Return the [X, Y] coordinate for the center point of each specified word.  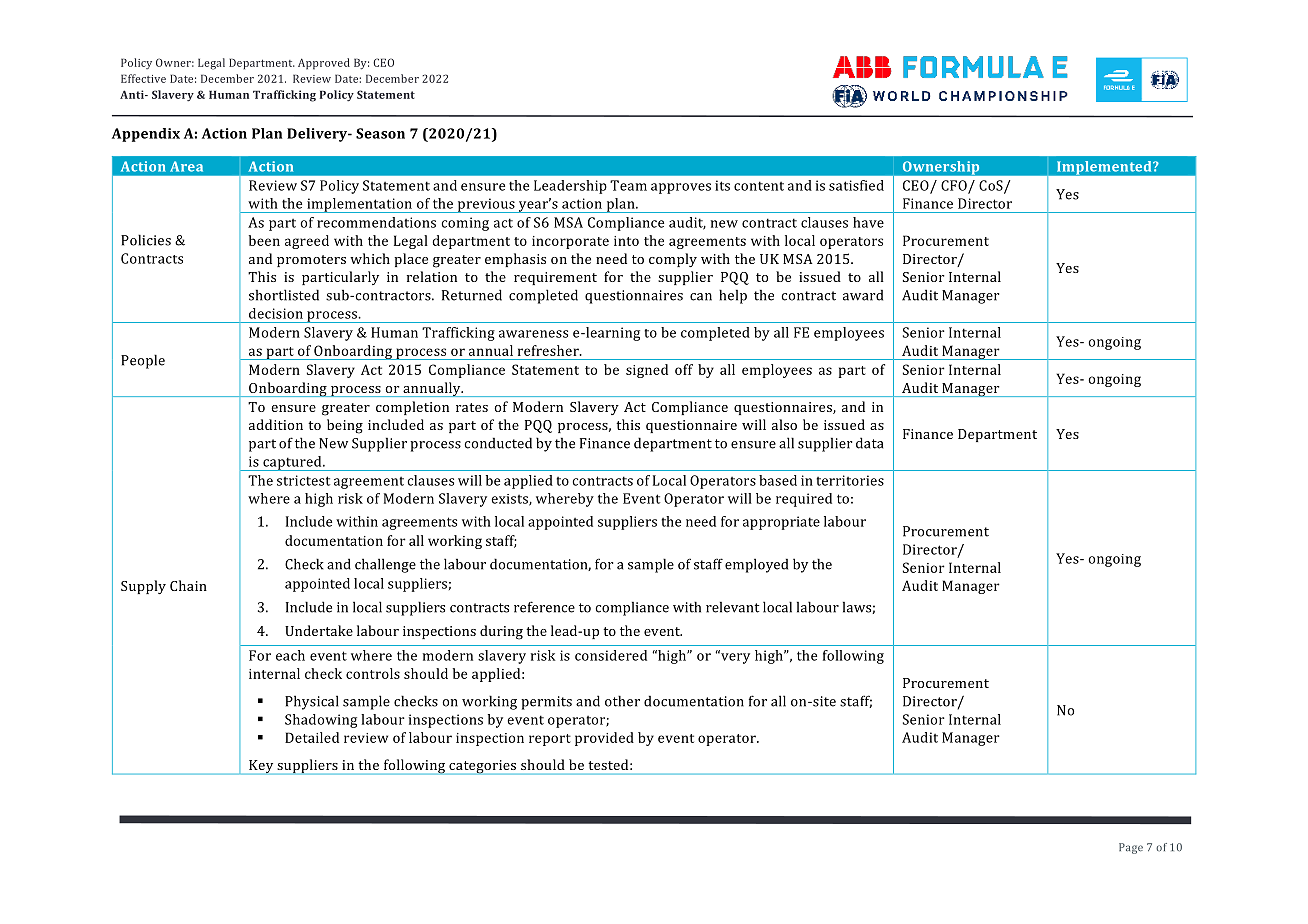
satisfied [856, 185]
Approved [324, 64]
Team [628, 185]
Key [261, 767]
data [869, 443]
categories [483, 767]
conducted [498, 443]
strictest [303, 480]
